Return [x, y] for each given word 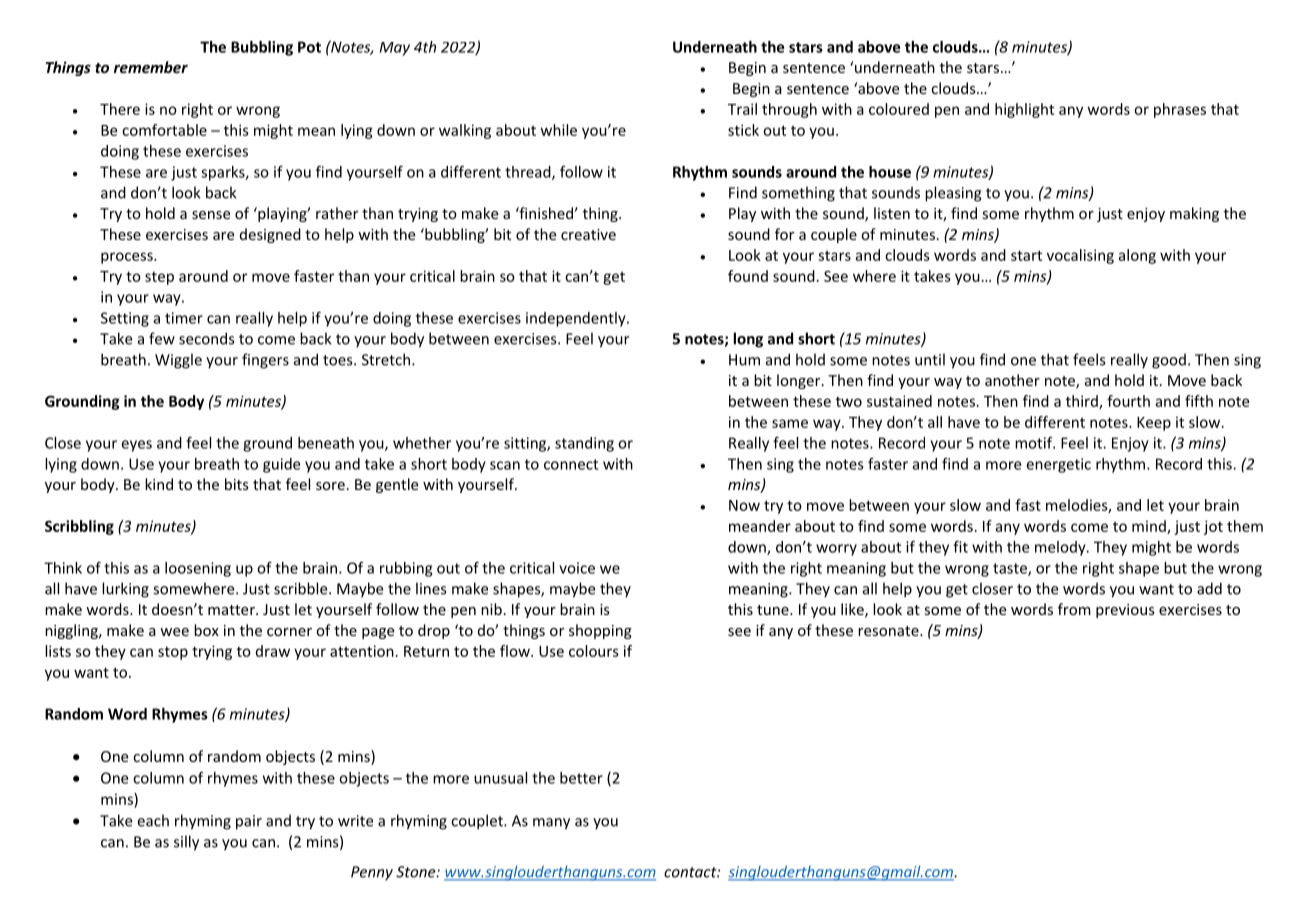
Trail [742, 109]
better [581, 778]
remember [151, 67]
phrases [1180, 110]
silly [186, 843]
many [551, 824]
